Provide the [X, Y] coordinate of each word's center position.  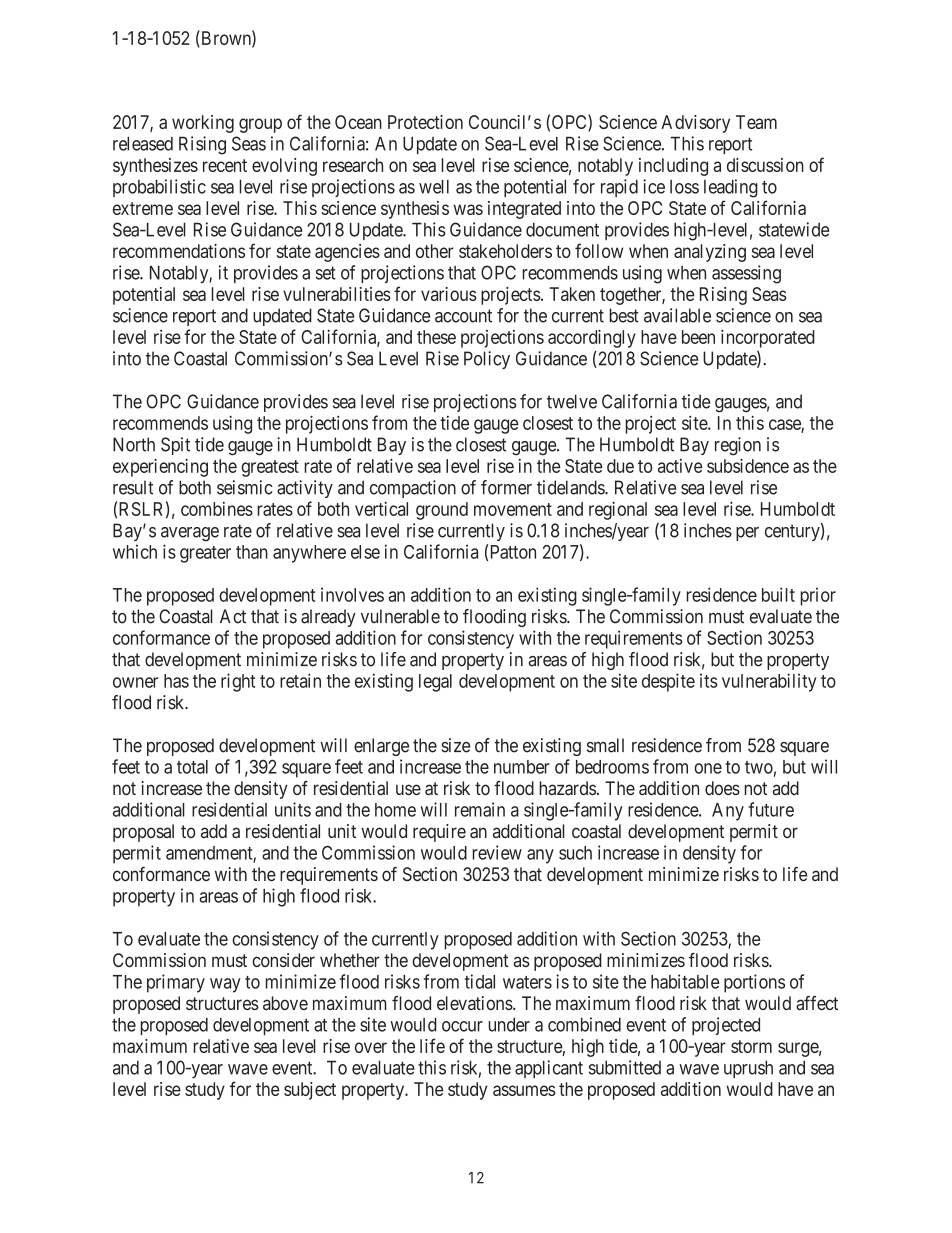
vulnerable [400, 616]
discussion [765, 165]
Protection [425, 122]
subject [310, 1091]
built [778, 594]
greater [205, 554]
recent [225, 165]
